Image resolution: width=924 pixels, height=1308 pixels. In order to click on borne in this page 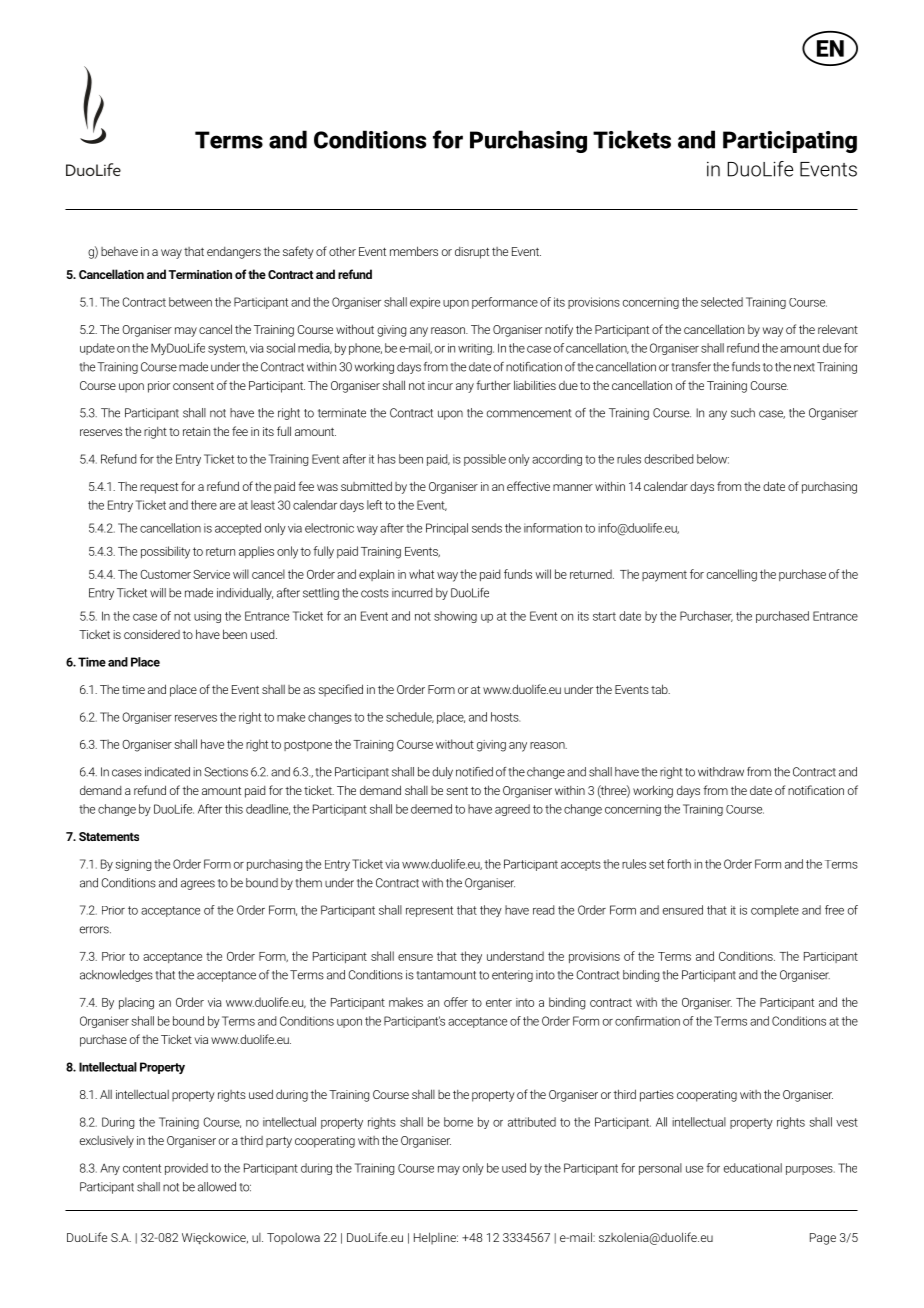, I will do `click(458, 1122)`.
